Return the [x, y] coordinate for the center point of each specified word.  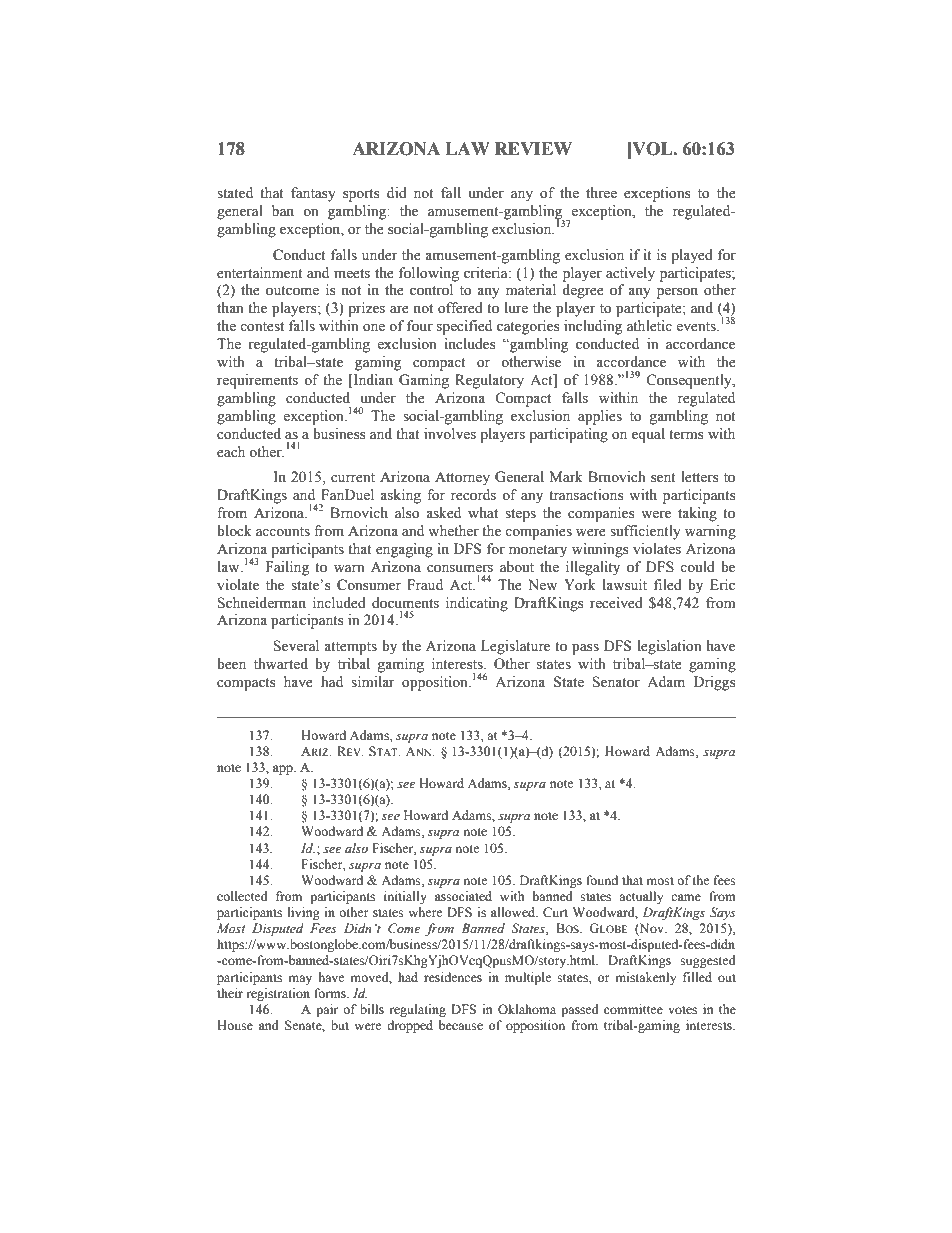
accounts [283, 532]
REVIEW [533, 148]
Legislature [515, 647]
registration [278, 994]
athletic [649, 326]
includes [469, 344]
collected [242, 896]
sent [663, 478]
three [601, 193]
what [483, 512]
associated [463, 896]
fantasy [313, 194]
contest [262, 327]
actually [641, 897]
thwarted [281, 664]
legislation [670, 647]
